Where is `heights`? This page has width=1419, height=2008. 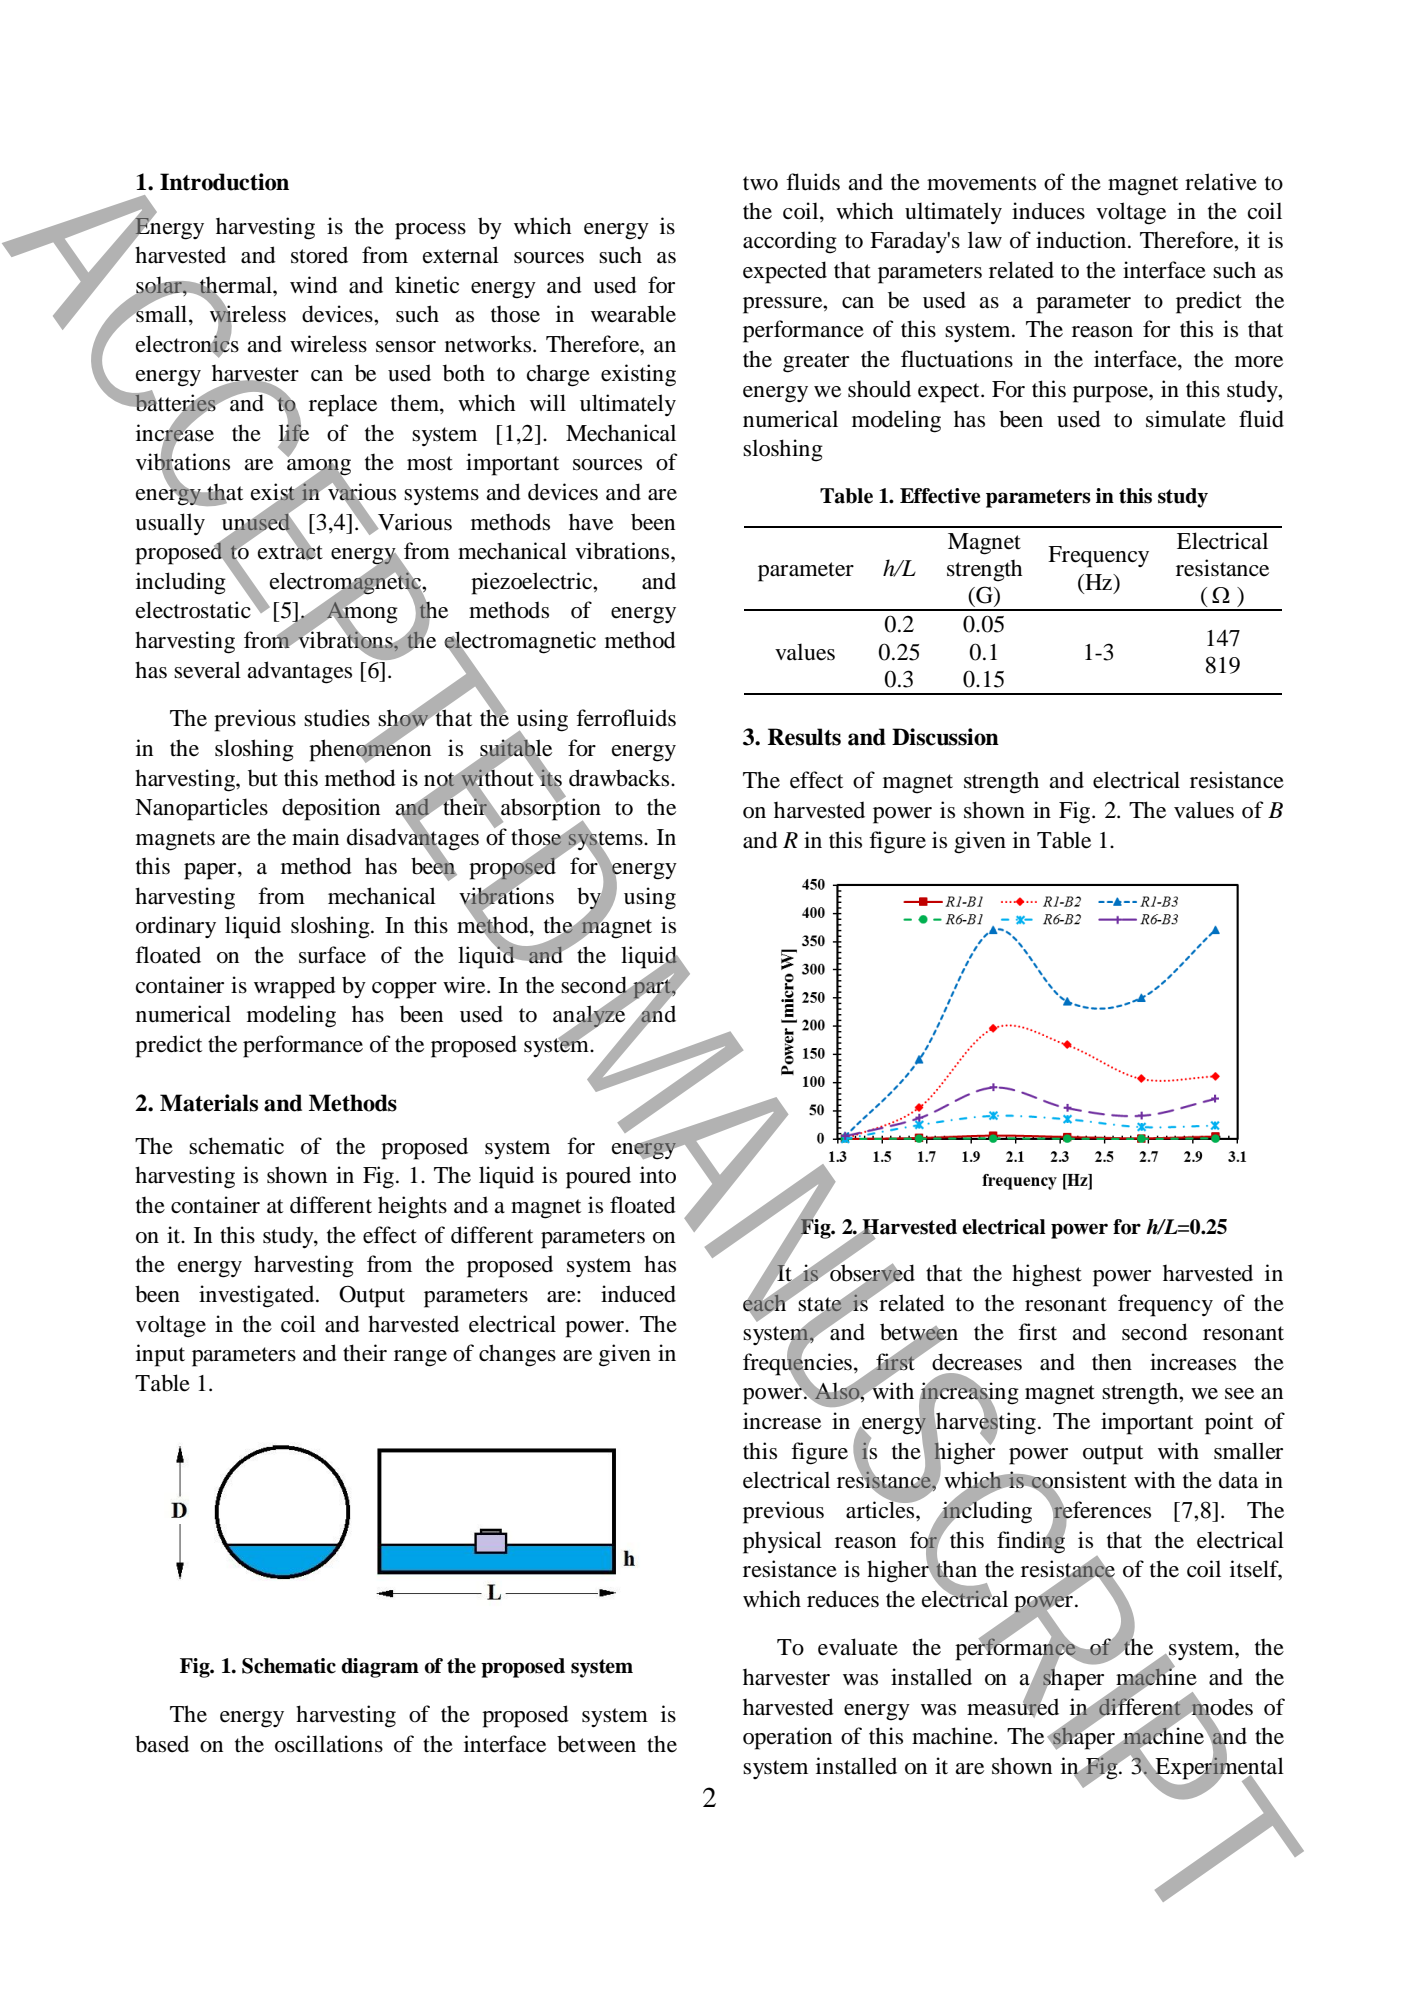 heights is located at coordinates (412, 1207).
